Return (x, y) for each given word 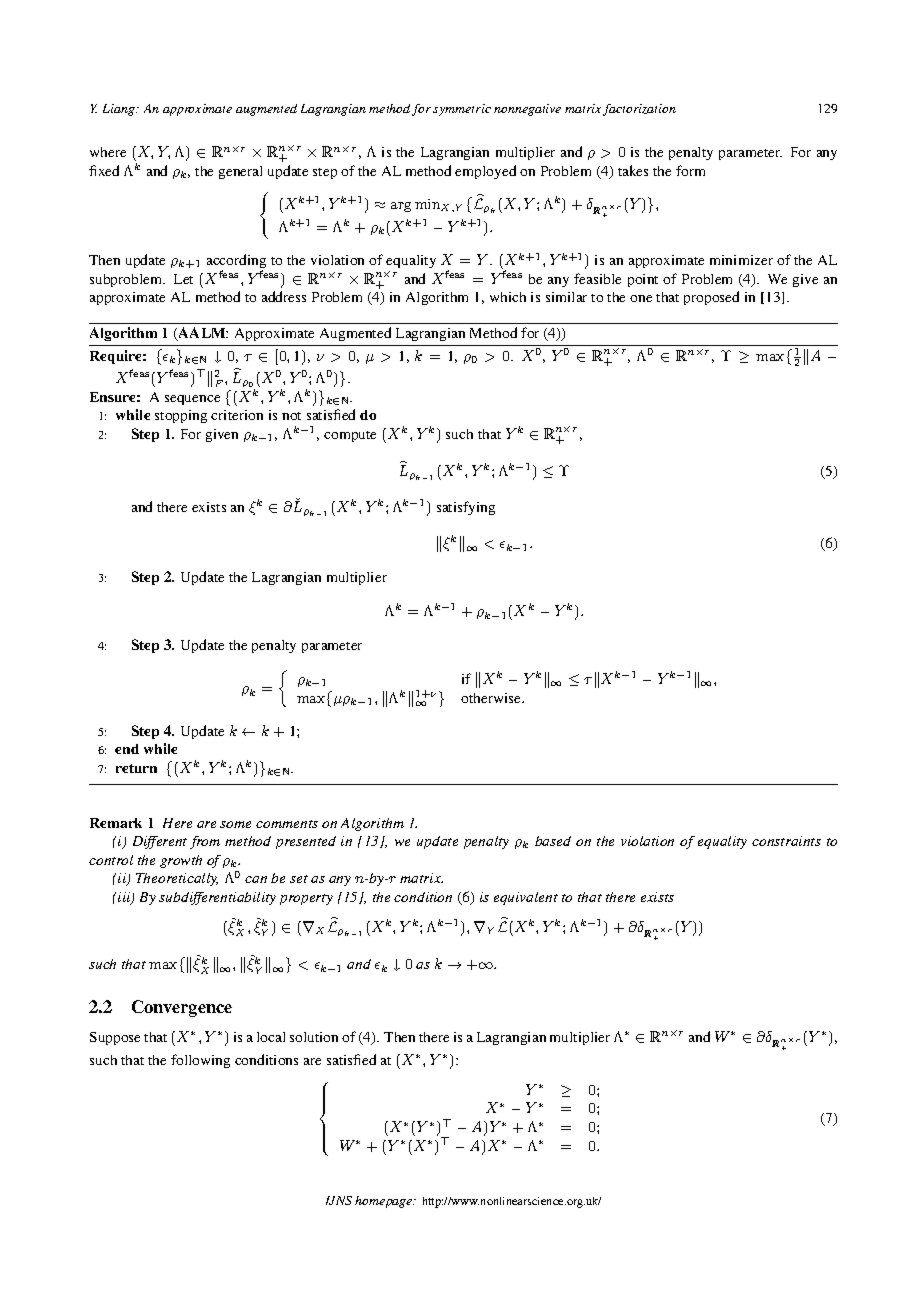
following (200, 1061)
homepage (385, 1202)
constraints (786, 841)
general (240, 172)
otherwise (492, 698)
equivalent (526, 898)
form (690, 170)
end (127, 749)
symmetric (462, 110)
